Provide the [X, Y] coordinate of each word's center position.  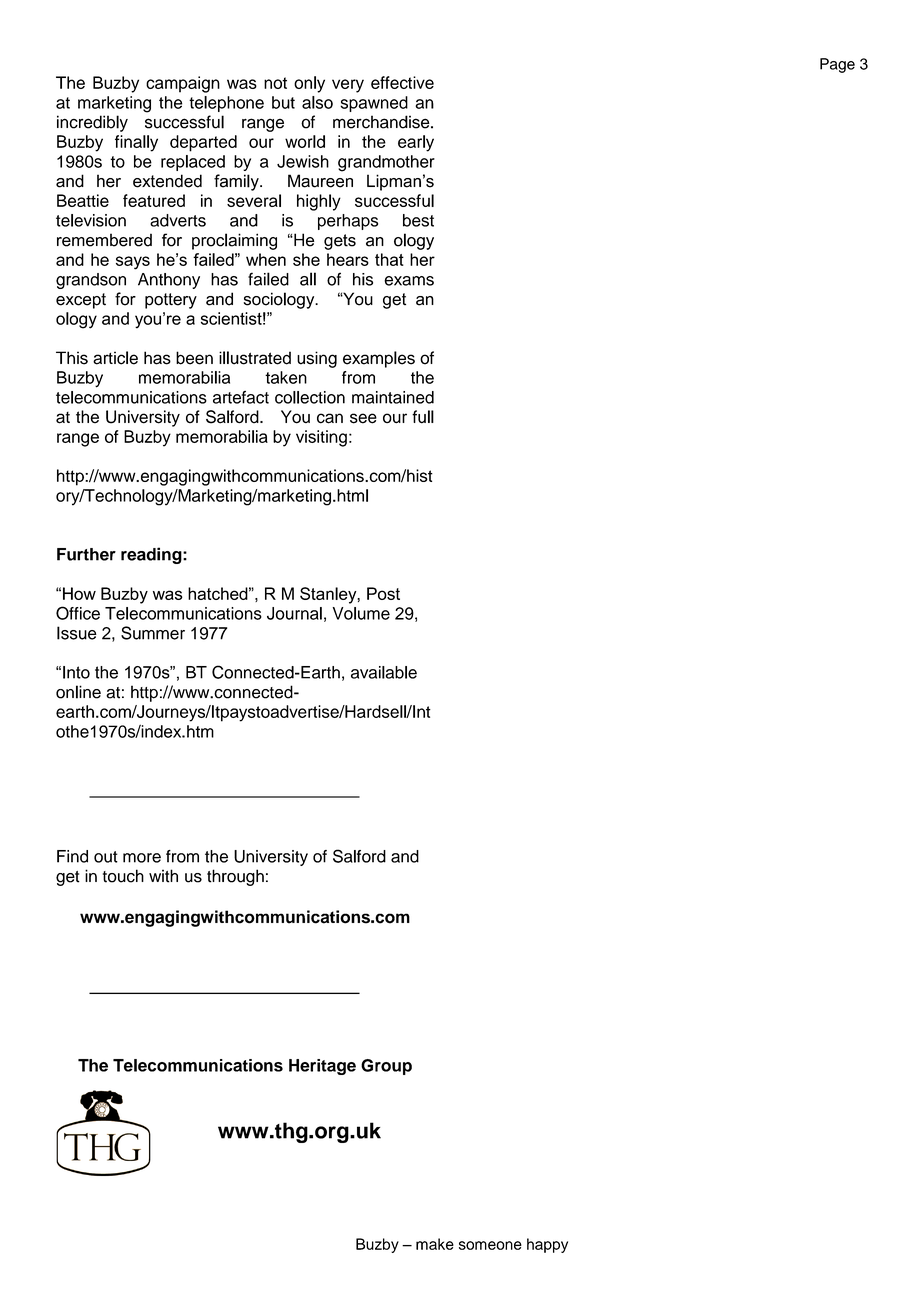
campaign [183, 84]
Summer [153, 633]
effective [402, 82]
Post [383, 593]
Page [837, 65]
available [384, 672]
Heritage [322, 1067]
